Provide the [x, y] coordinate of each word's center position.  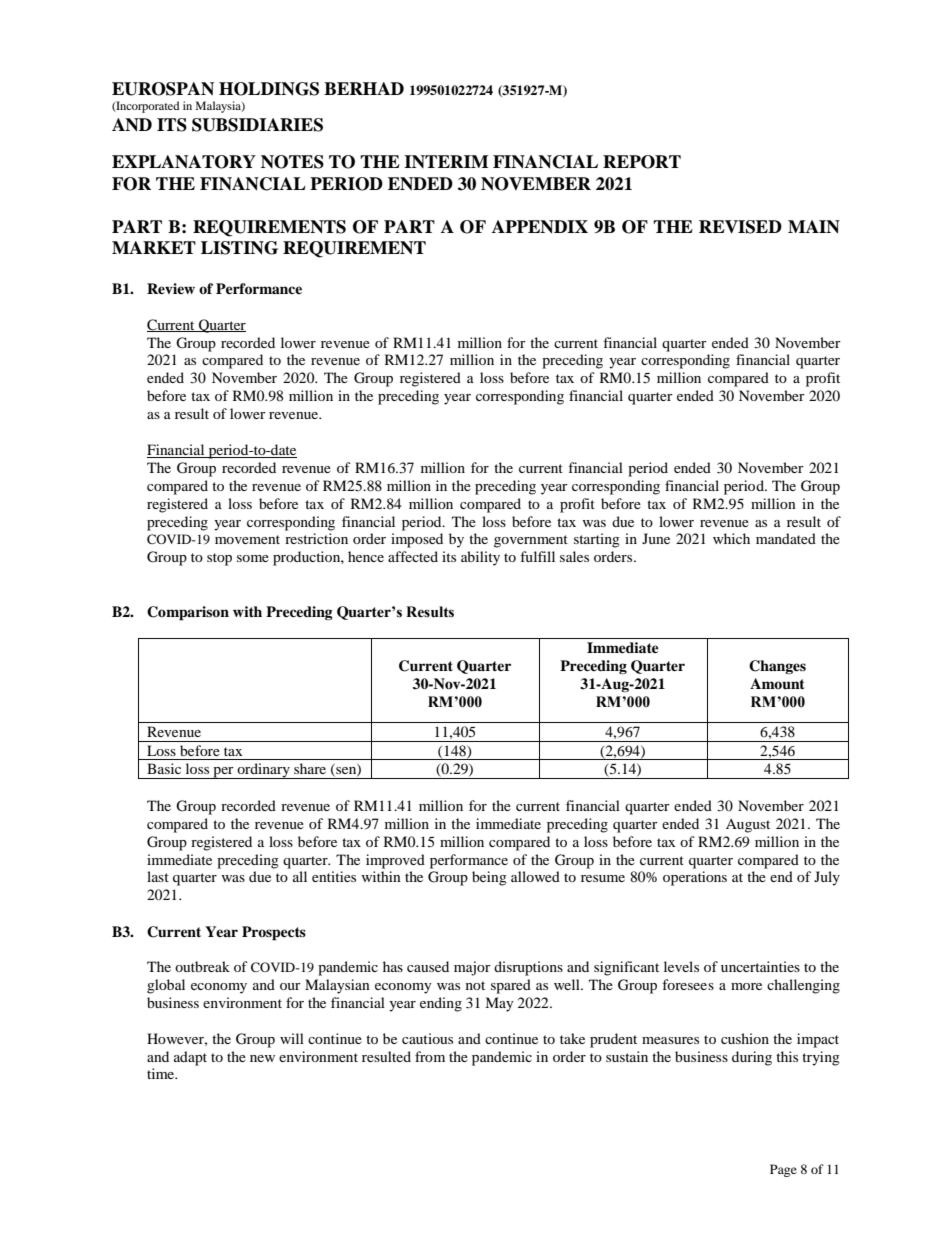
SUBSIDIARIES [257, 125]
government [531, 541]
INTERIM [446, 161]
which [731, 538]
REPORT [642, 162]
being [489, 878]
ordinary [263, 771]
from [430, 1056]
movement [247, 539]
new [262, 1058]
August [748, 826]
